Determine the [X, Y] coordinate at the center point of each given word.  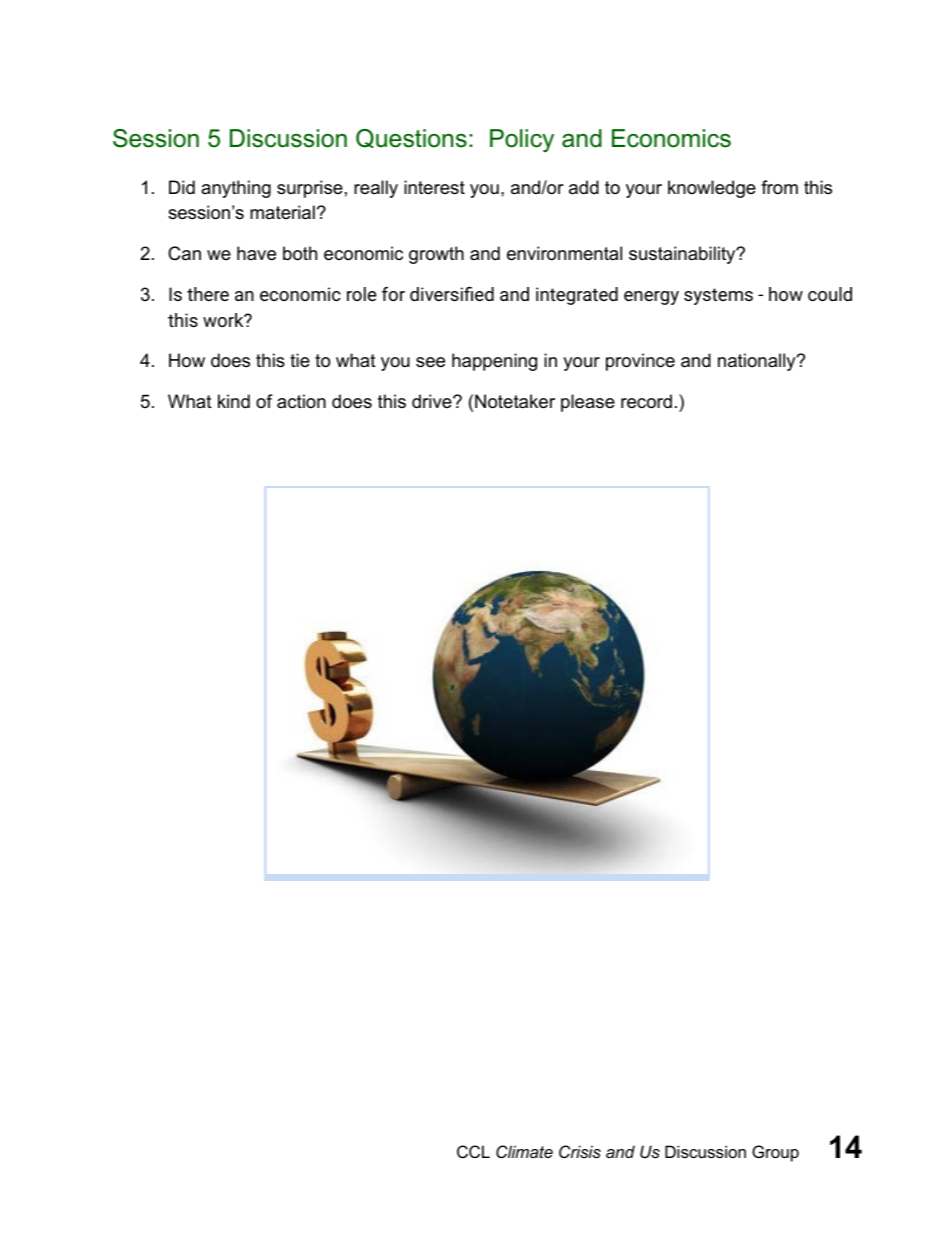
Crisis [580, 1151]
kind [234, 401]
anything [236, 189]
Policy [522, 140]
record [646, 401]
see [430, 362]
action [301, 401]
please [588, 403]
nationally [758, 362]
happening [494, 362]
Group [775, 1153]
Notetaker [515, 401]
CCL [473, 1151]
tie [300, 360]
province [640, 362]
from [779, 187]
